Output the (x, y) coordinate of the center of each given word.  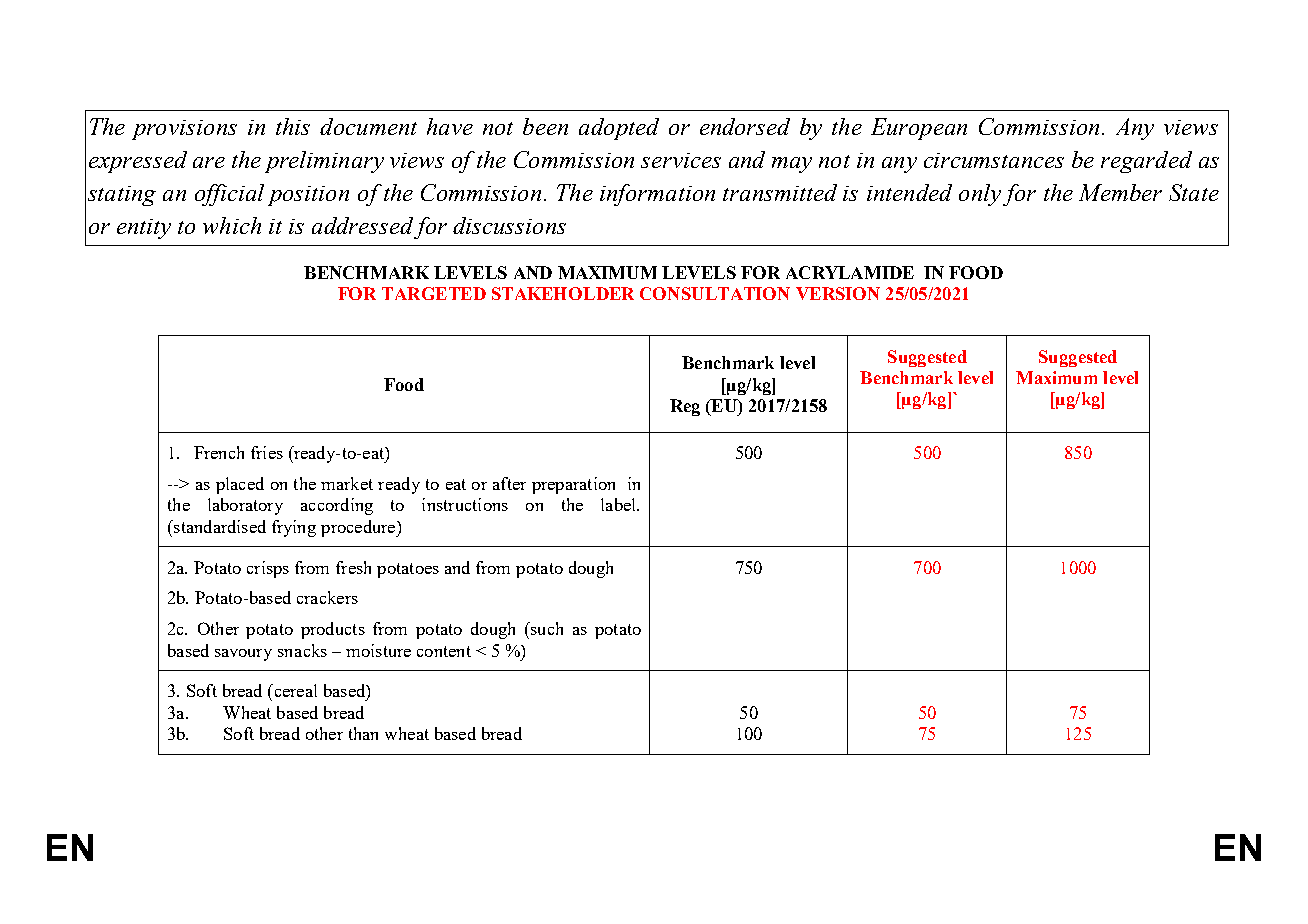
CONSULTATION (715, 293)
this (293, 126)
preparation (573, 485)
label (619, 504)
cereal (294, 690)
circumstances (994, 160)
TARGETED (434, 293)
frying (294, 528)
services (681, 160)
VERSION (838, 293)
